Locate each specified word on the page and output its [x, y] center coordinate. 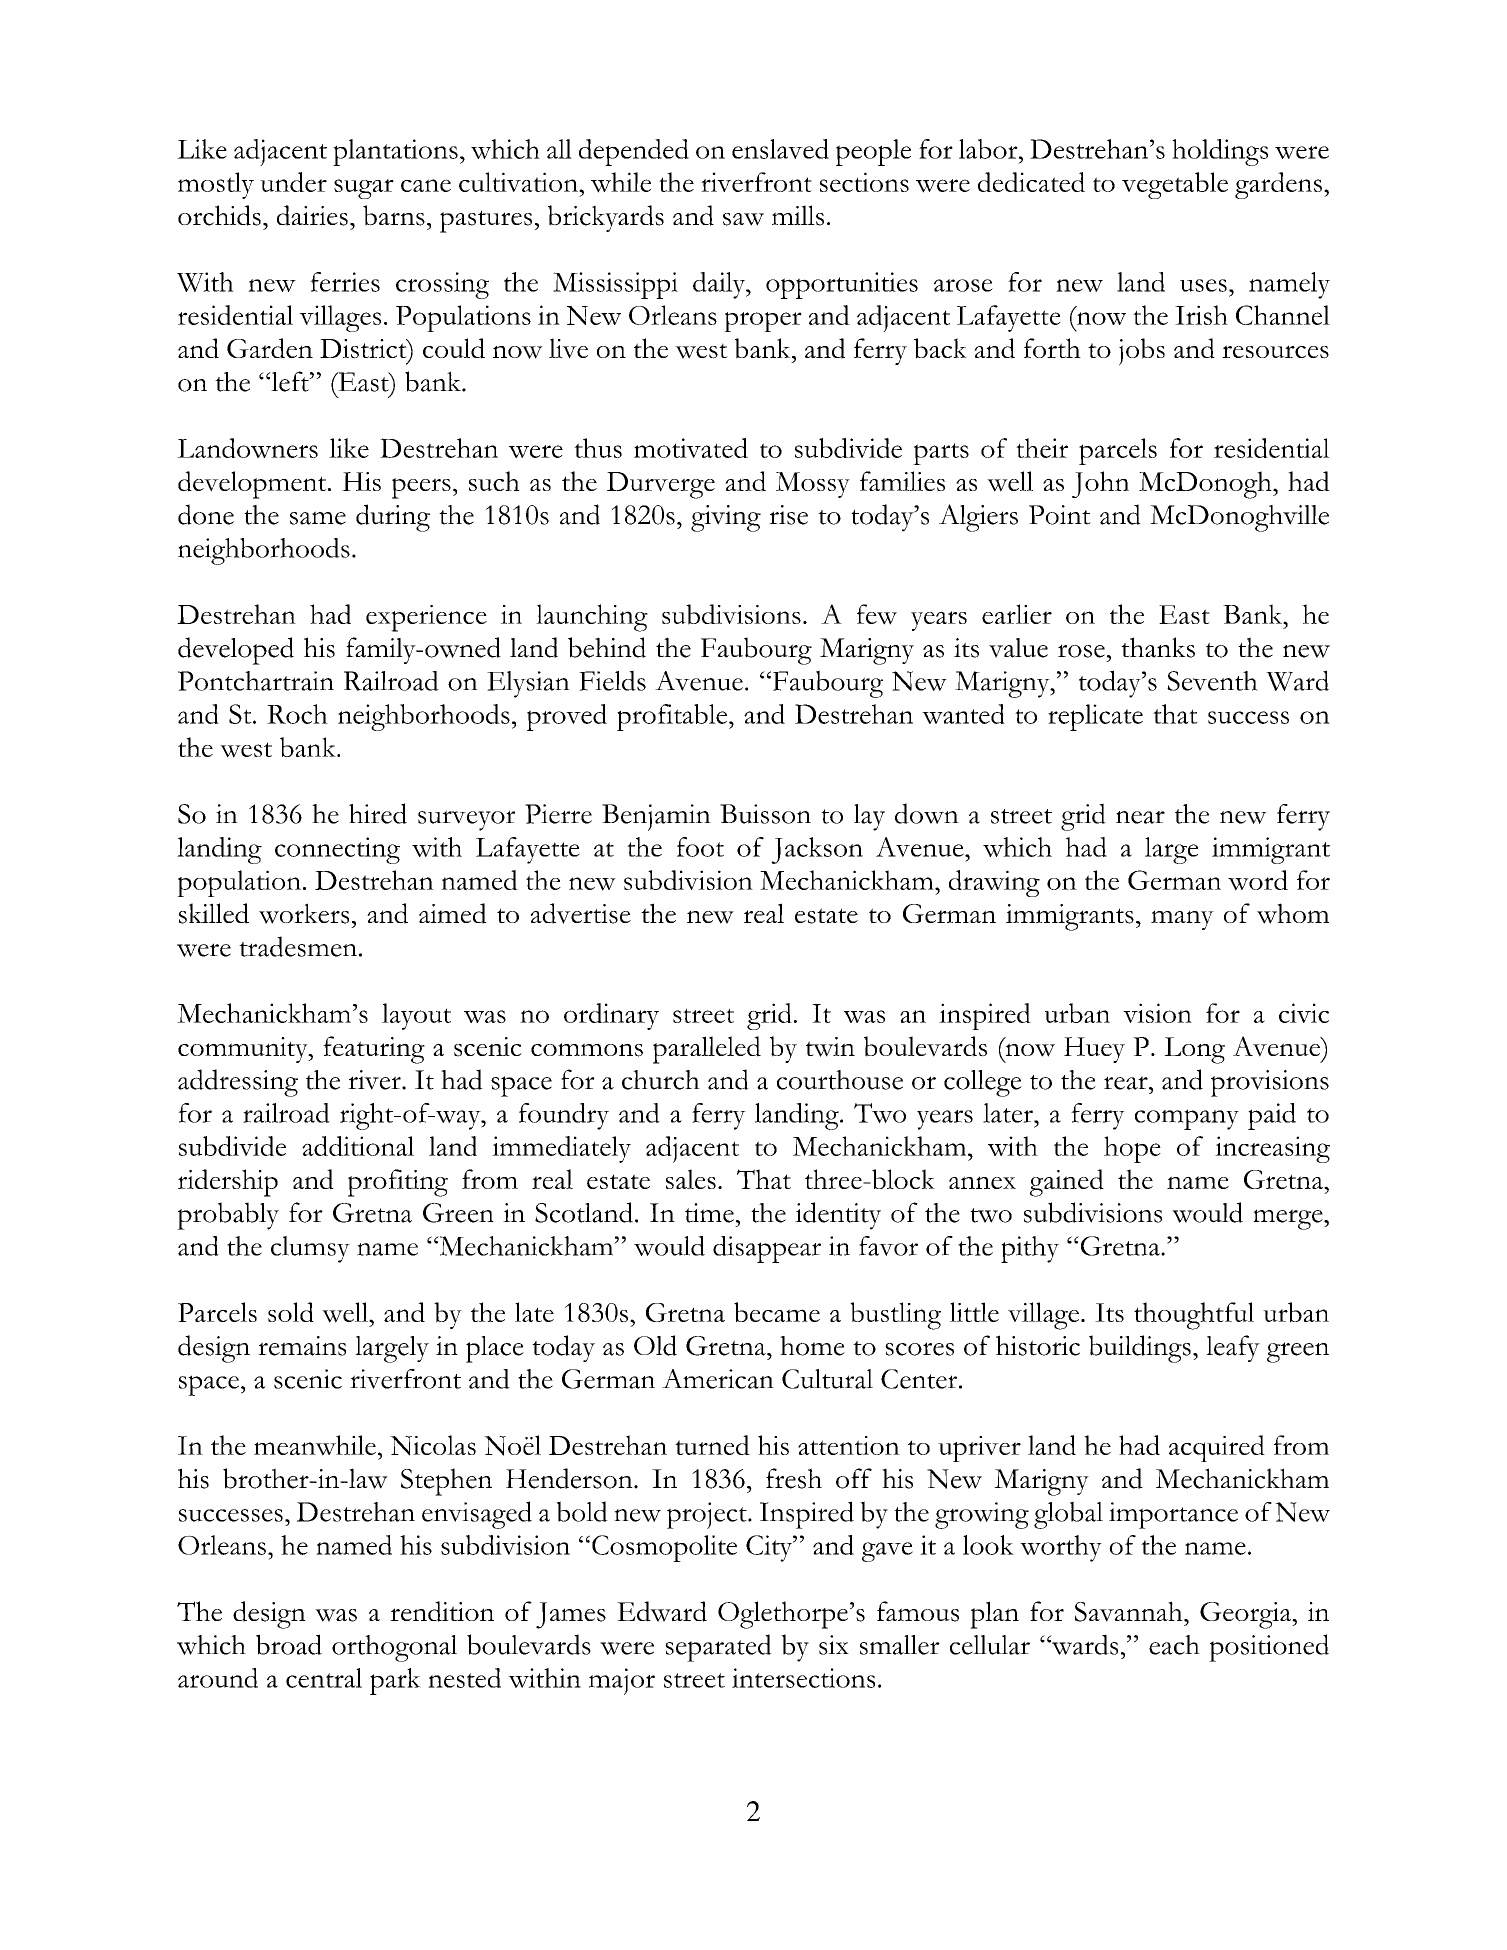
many [1182, 920]
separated [718, 1648]
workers [304, 913]
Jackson [817, 850]
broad [289, 1644]
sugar [364, 189]
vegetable [1175, 185]
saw [743, 219]
